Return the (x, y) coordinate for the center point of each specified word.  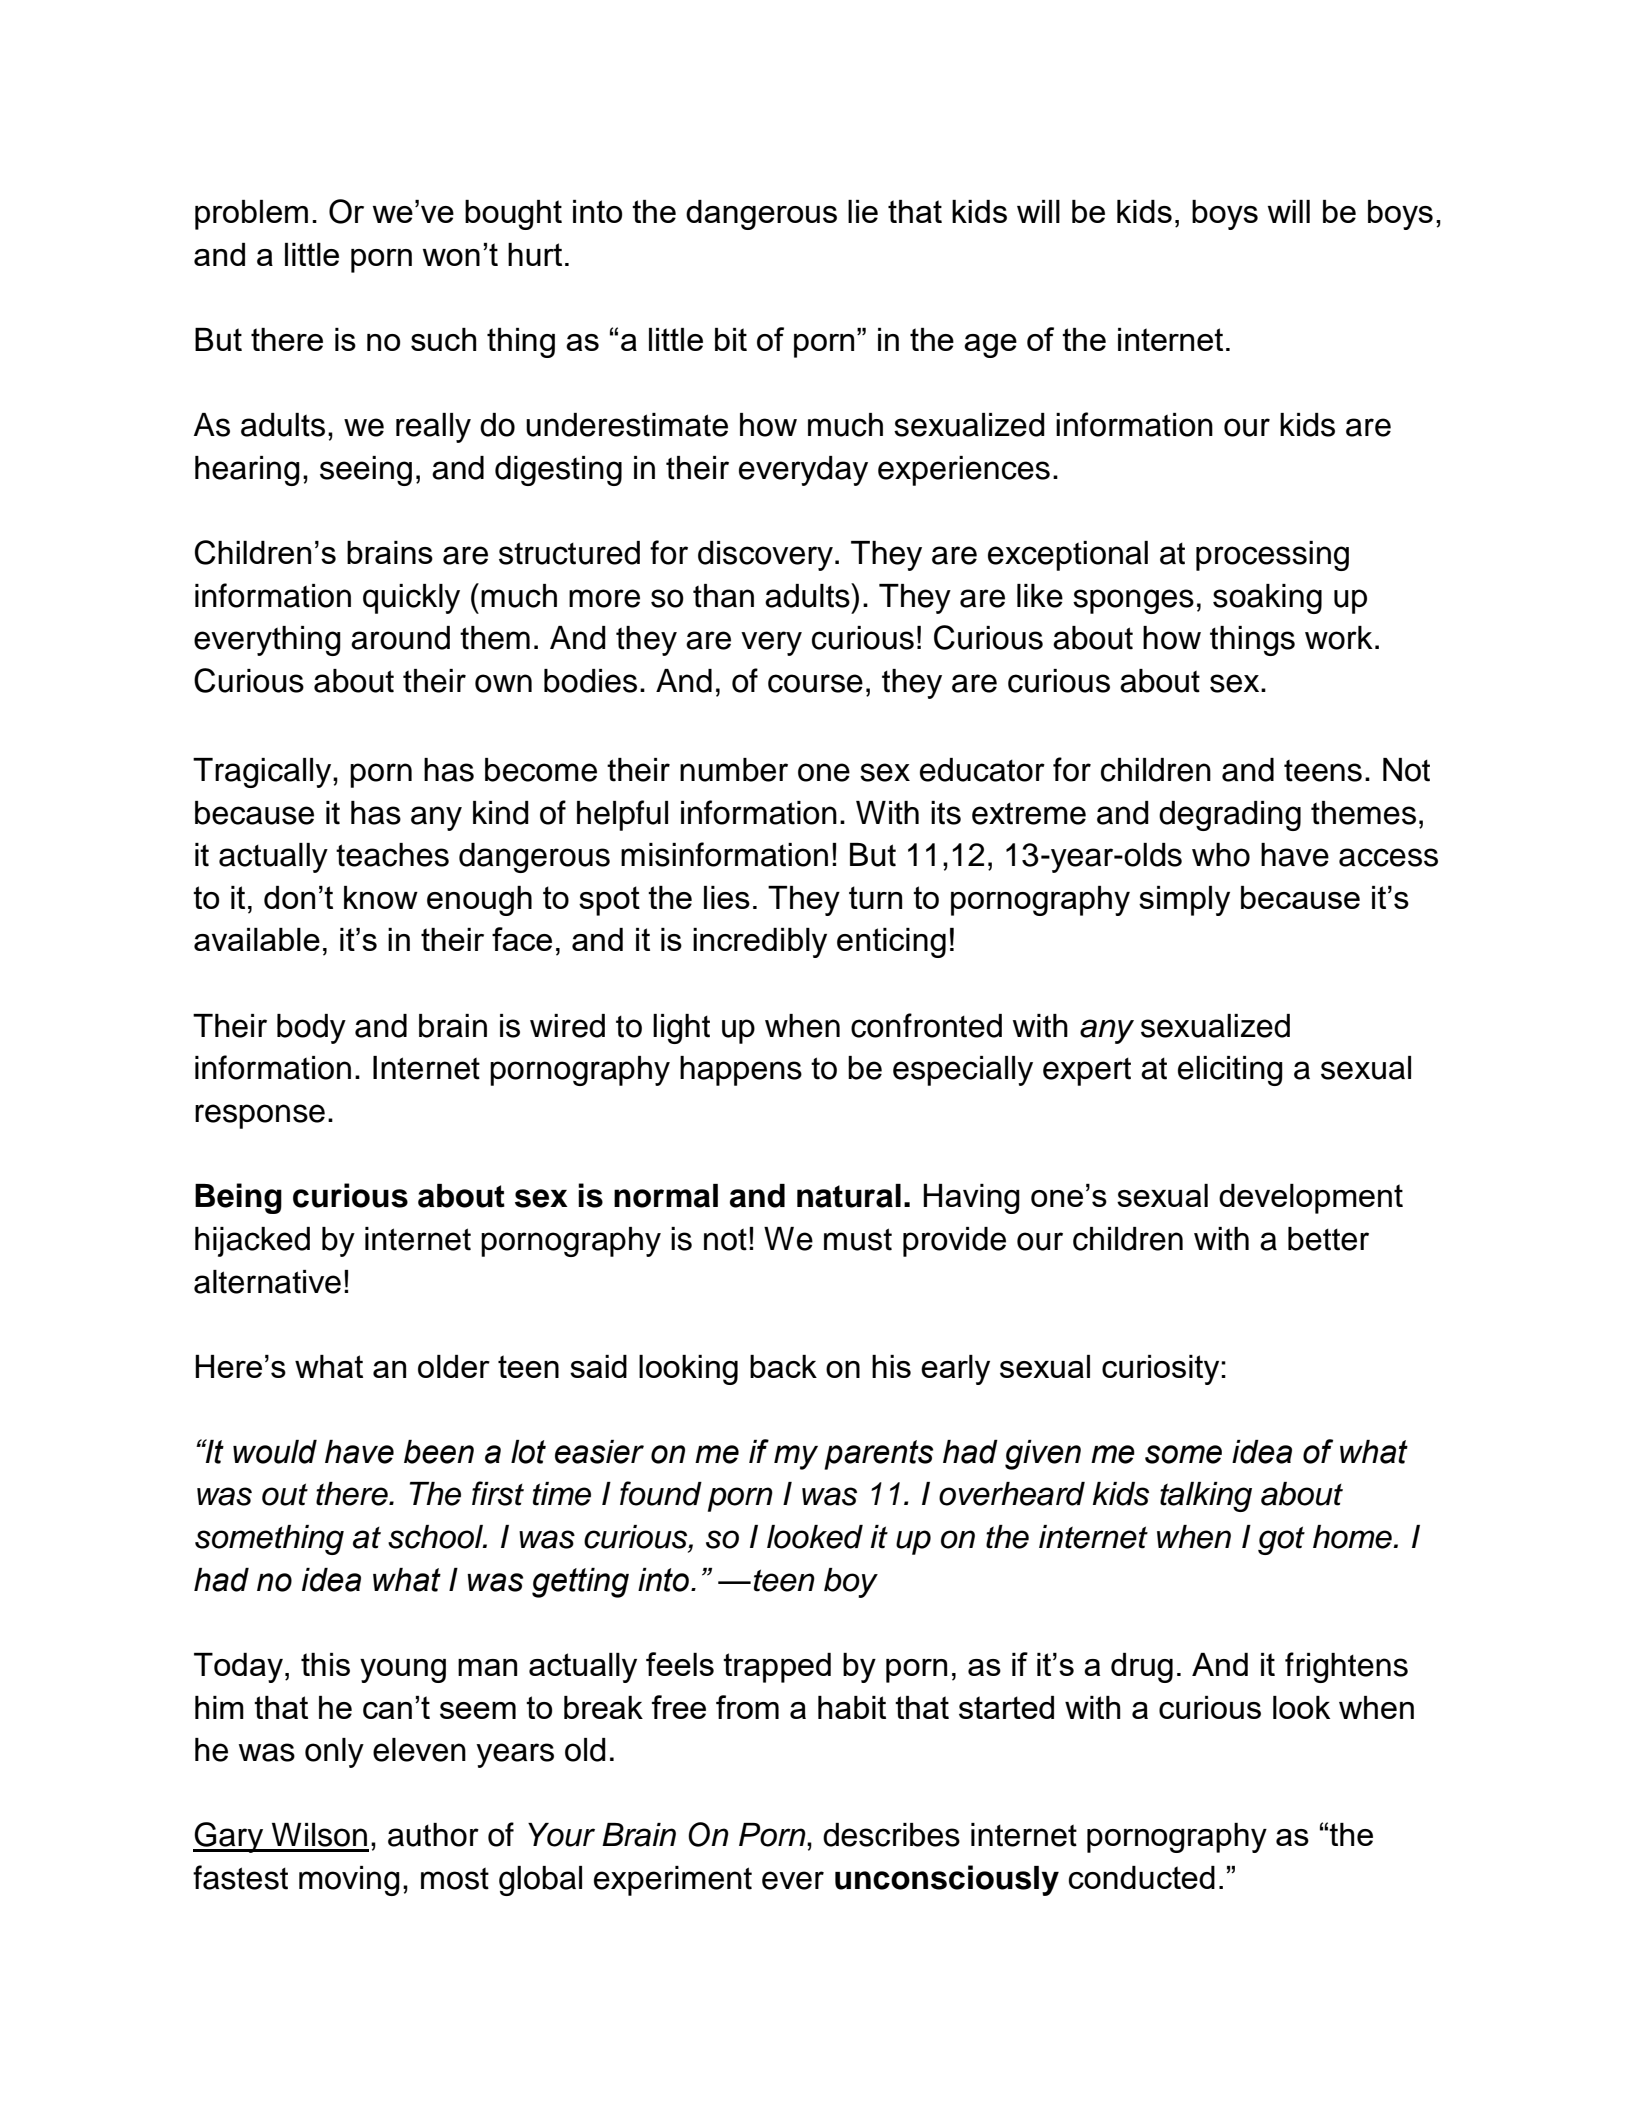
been (439, 1452)
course (815, 683)
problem (251, 215)
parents (878, 1455)
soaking (1267, 599)
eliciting (1230, 1071)
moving (349, 1881)
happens (741, 1071)
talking (1206, 1497)
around (400, 638)
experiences (964, 471)
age (990, 346)
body (311, 1029)
